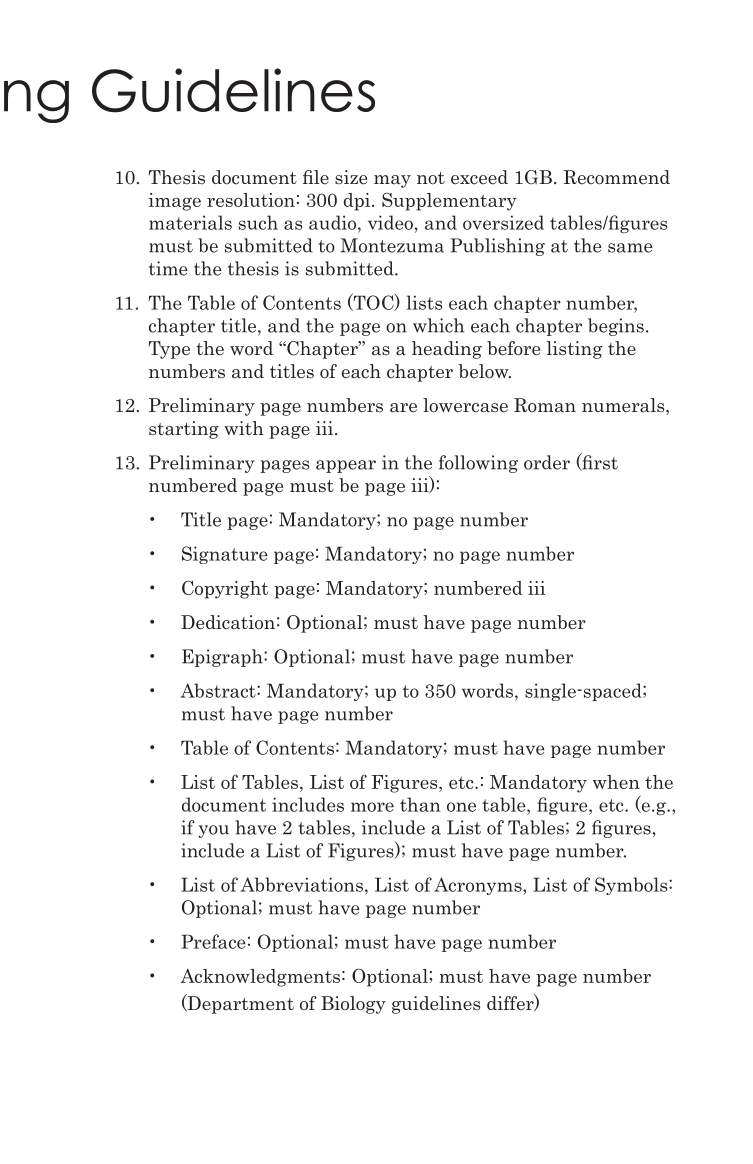 The image size is (753, 1164). Describe the element at coordinates (244, 428) in the page. I see `with` at that location.
